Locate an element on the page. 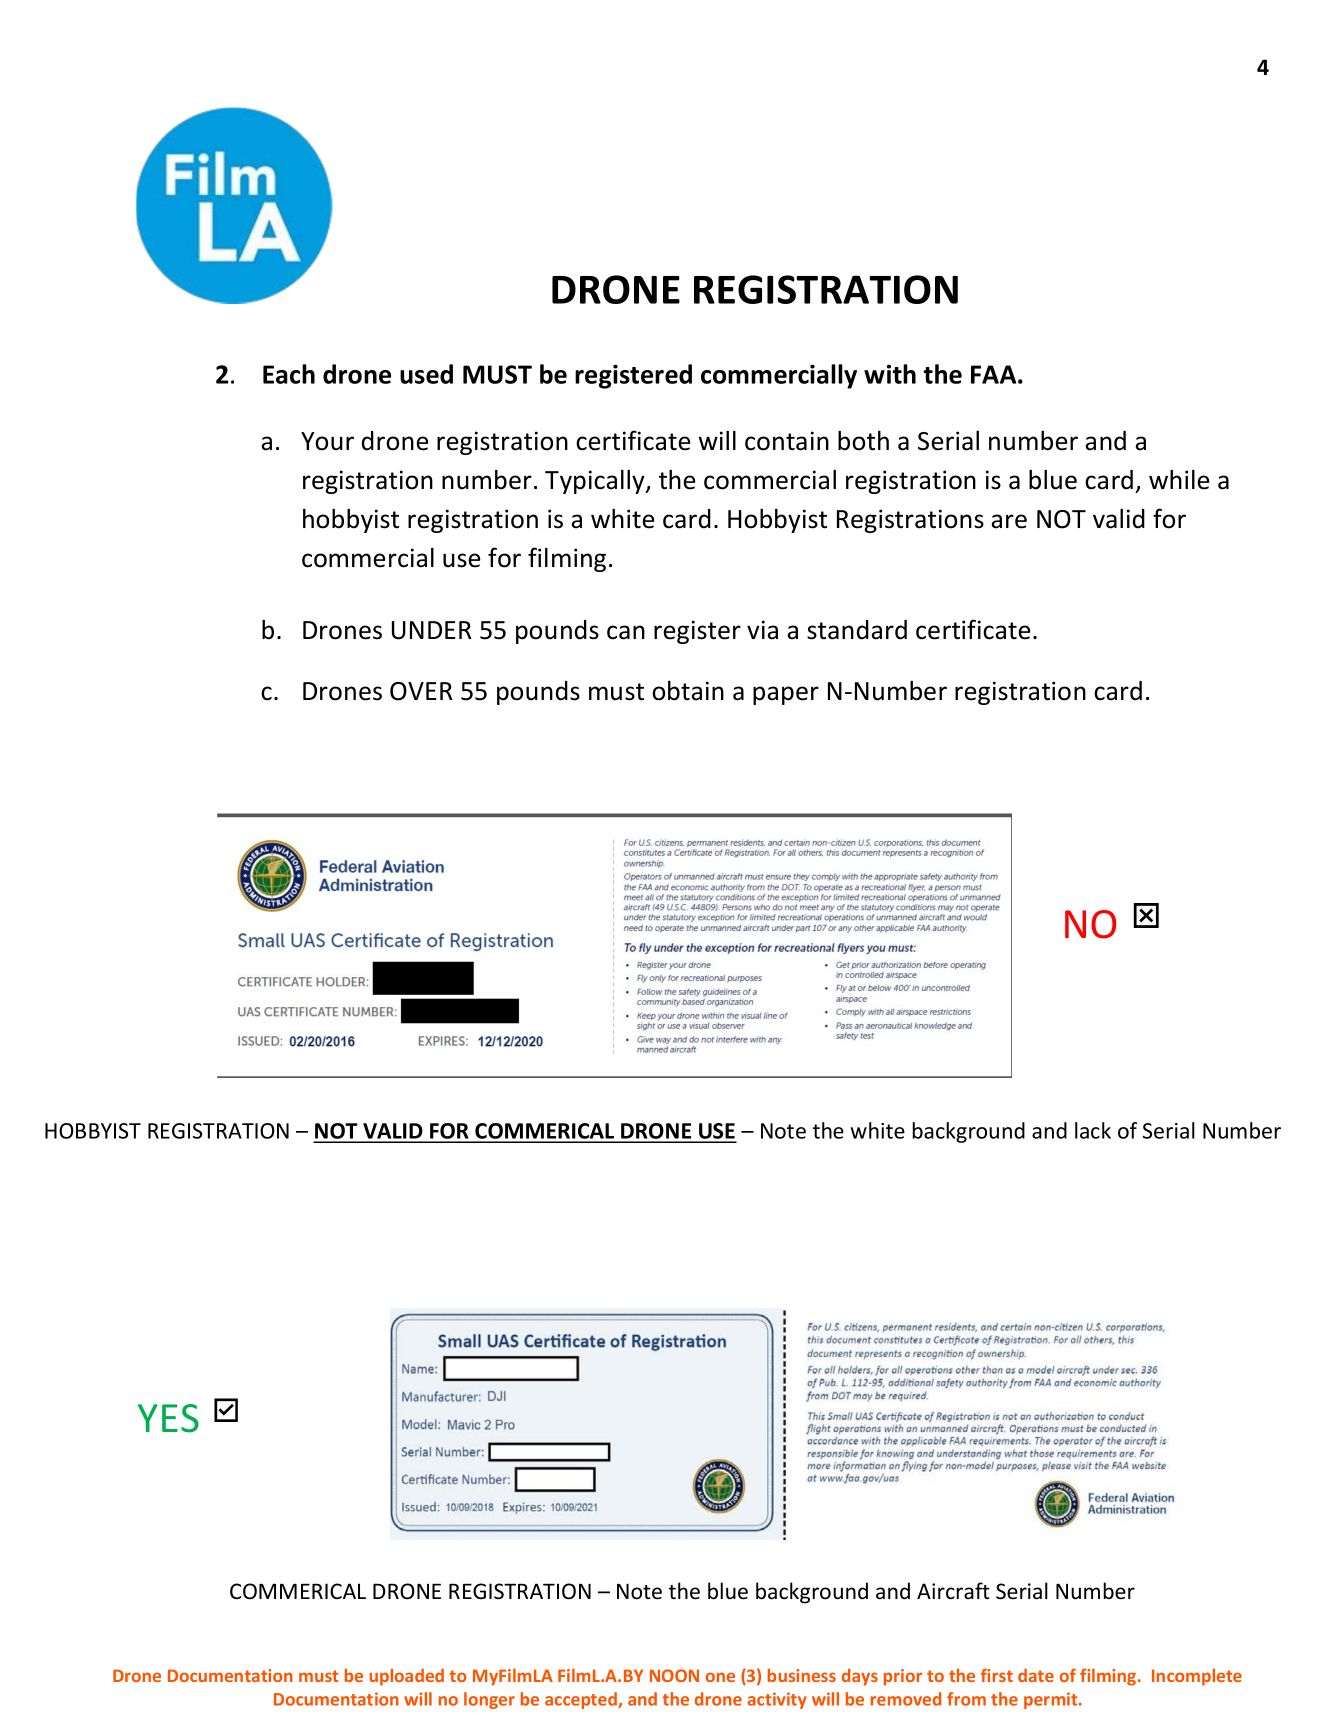 This document has height=1725, width=1333. contain is located at coordinates (787, 441).
